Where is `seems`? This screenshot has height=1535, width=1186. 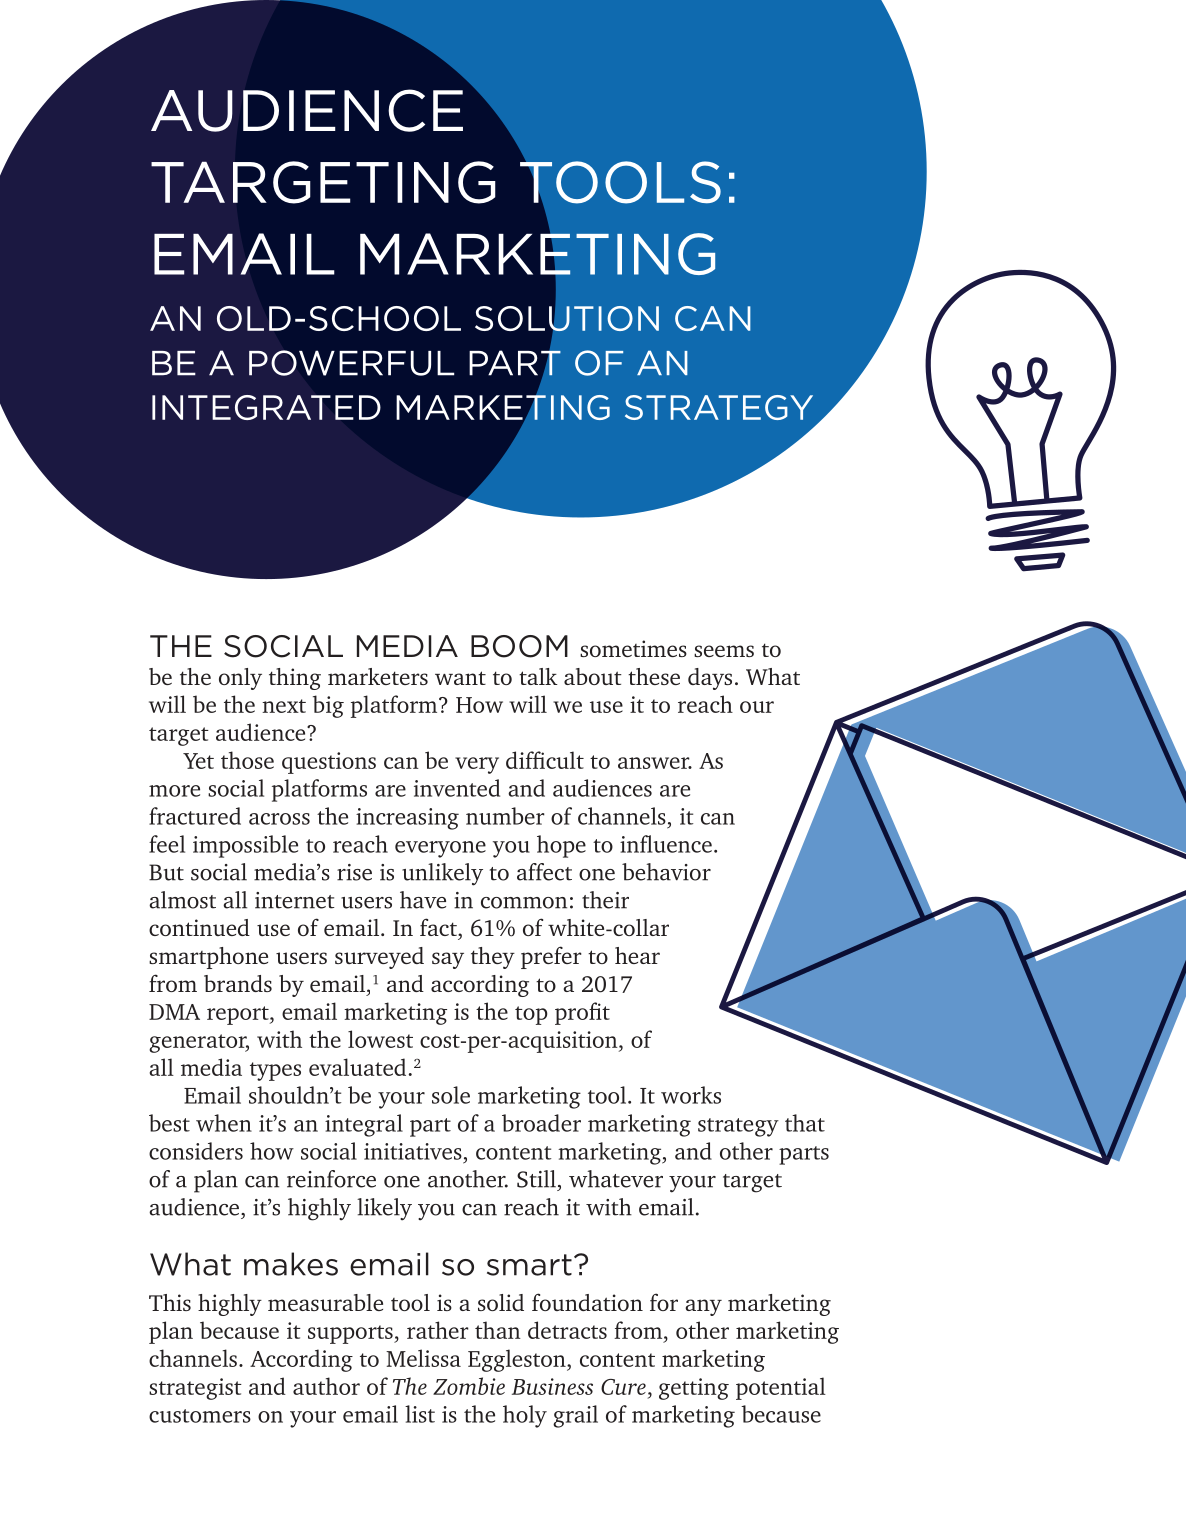 seems is located at coordinates (724, 651).
